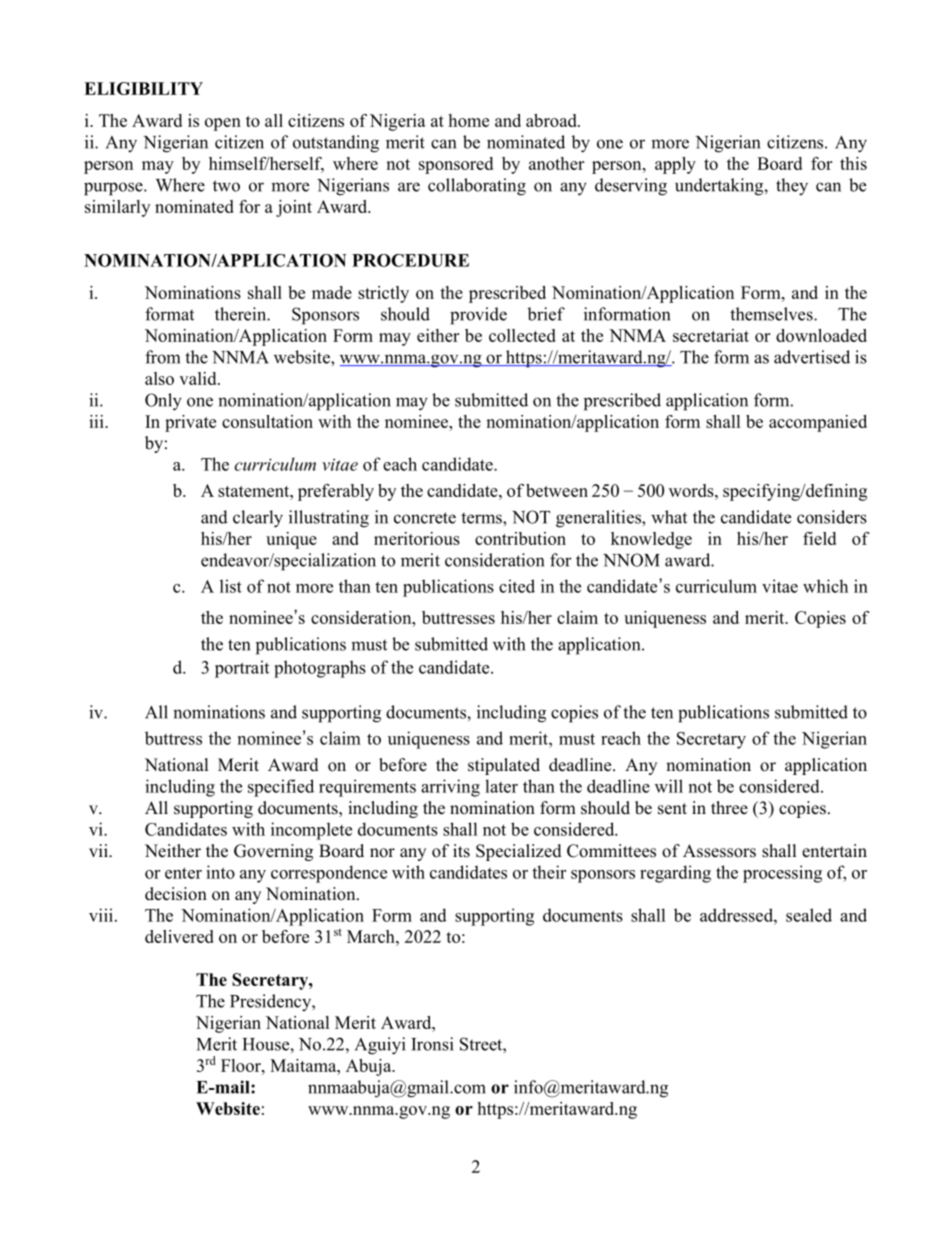  What do you see at coordinates (825, 586) in the screenshot?
I see `which` at bounding box center [825, 586].
